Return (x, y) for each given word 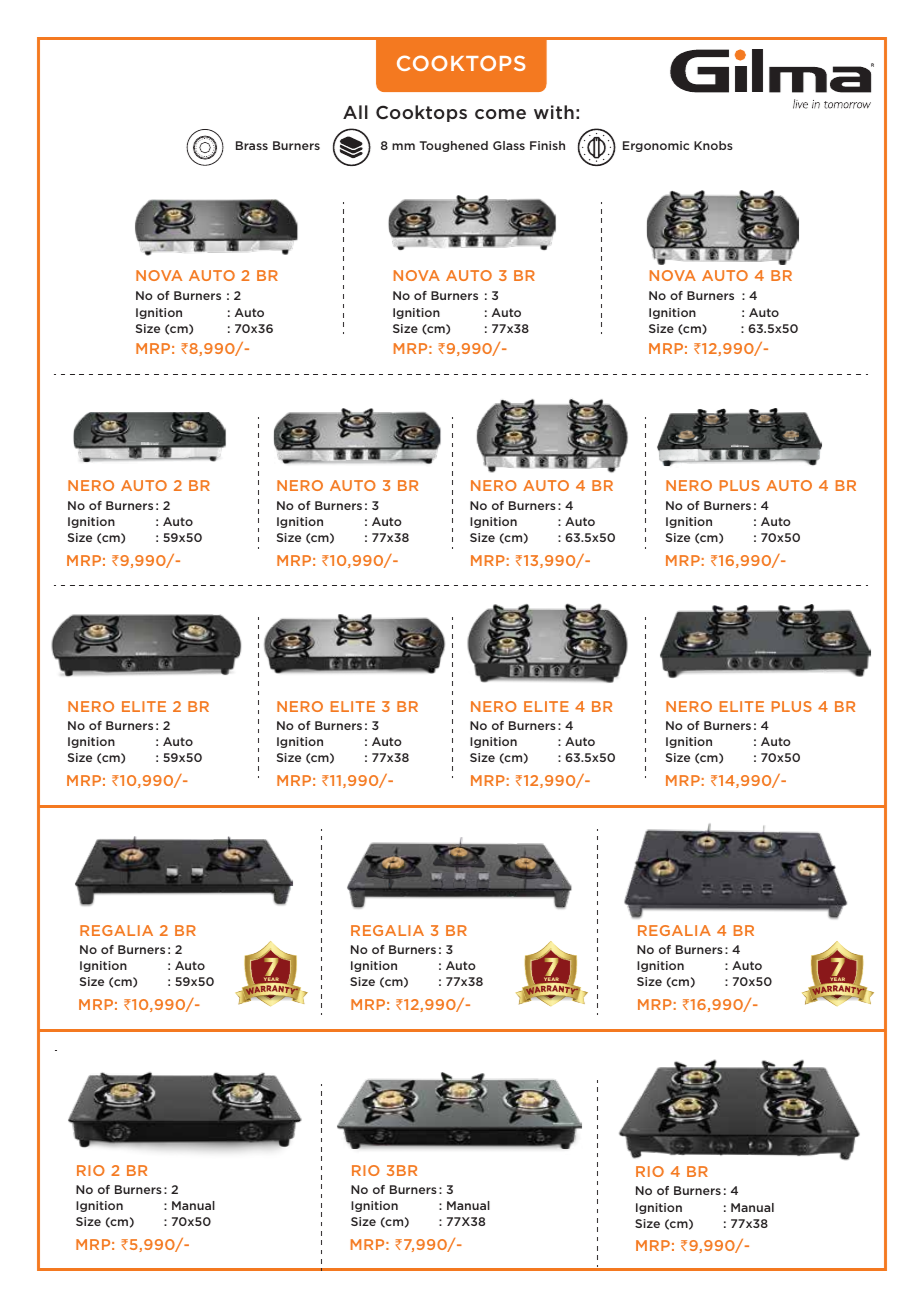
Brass (252, 145)
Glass (509, 145)
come (500, 114)
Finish (547, 145)
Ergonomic (656, 146)
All (355, 112)
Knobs (713, 145)
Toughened (454, 146)
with (554, 112)
